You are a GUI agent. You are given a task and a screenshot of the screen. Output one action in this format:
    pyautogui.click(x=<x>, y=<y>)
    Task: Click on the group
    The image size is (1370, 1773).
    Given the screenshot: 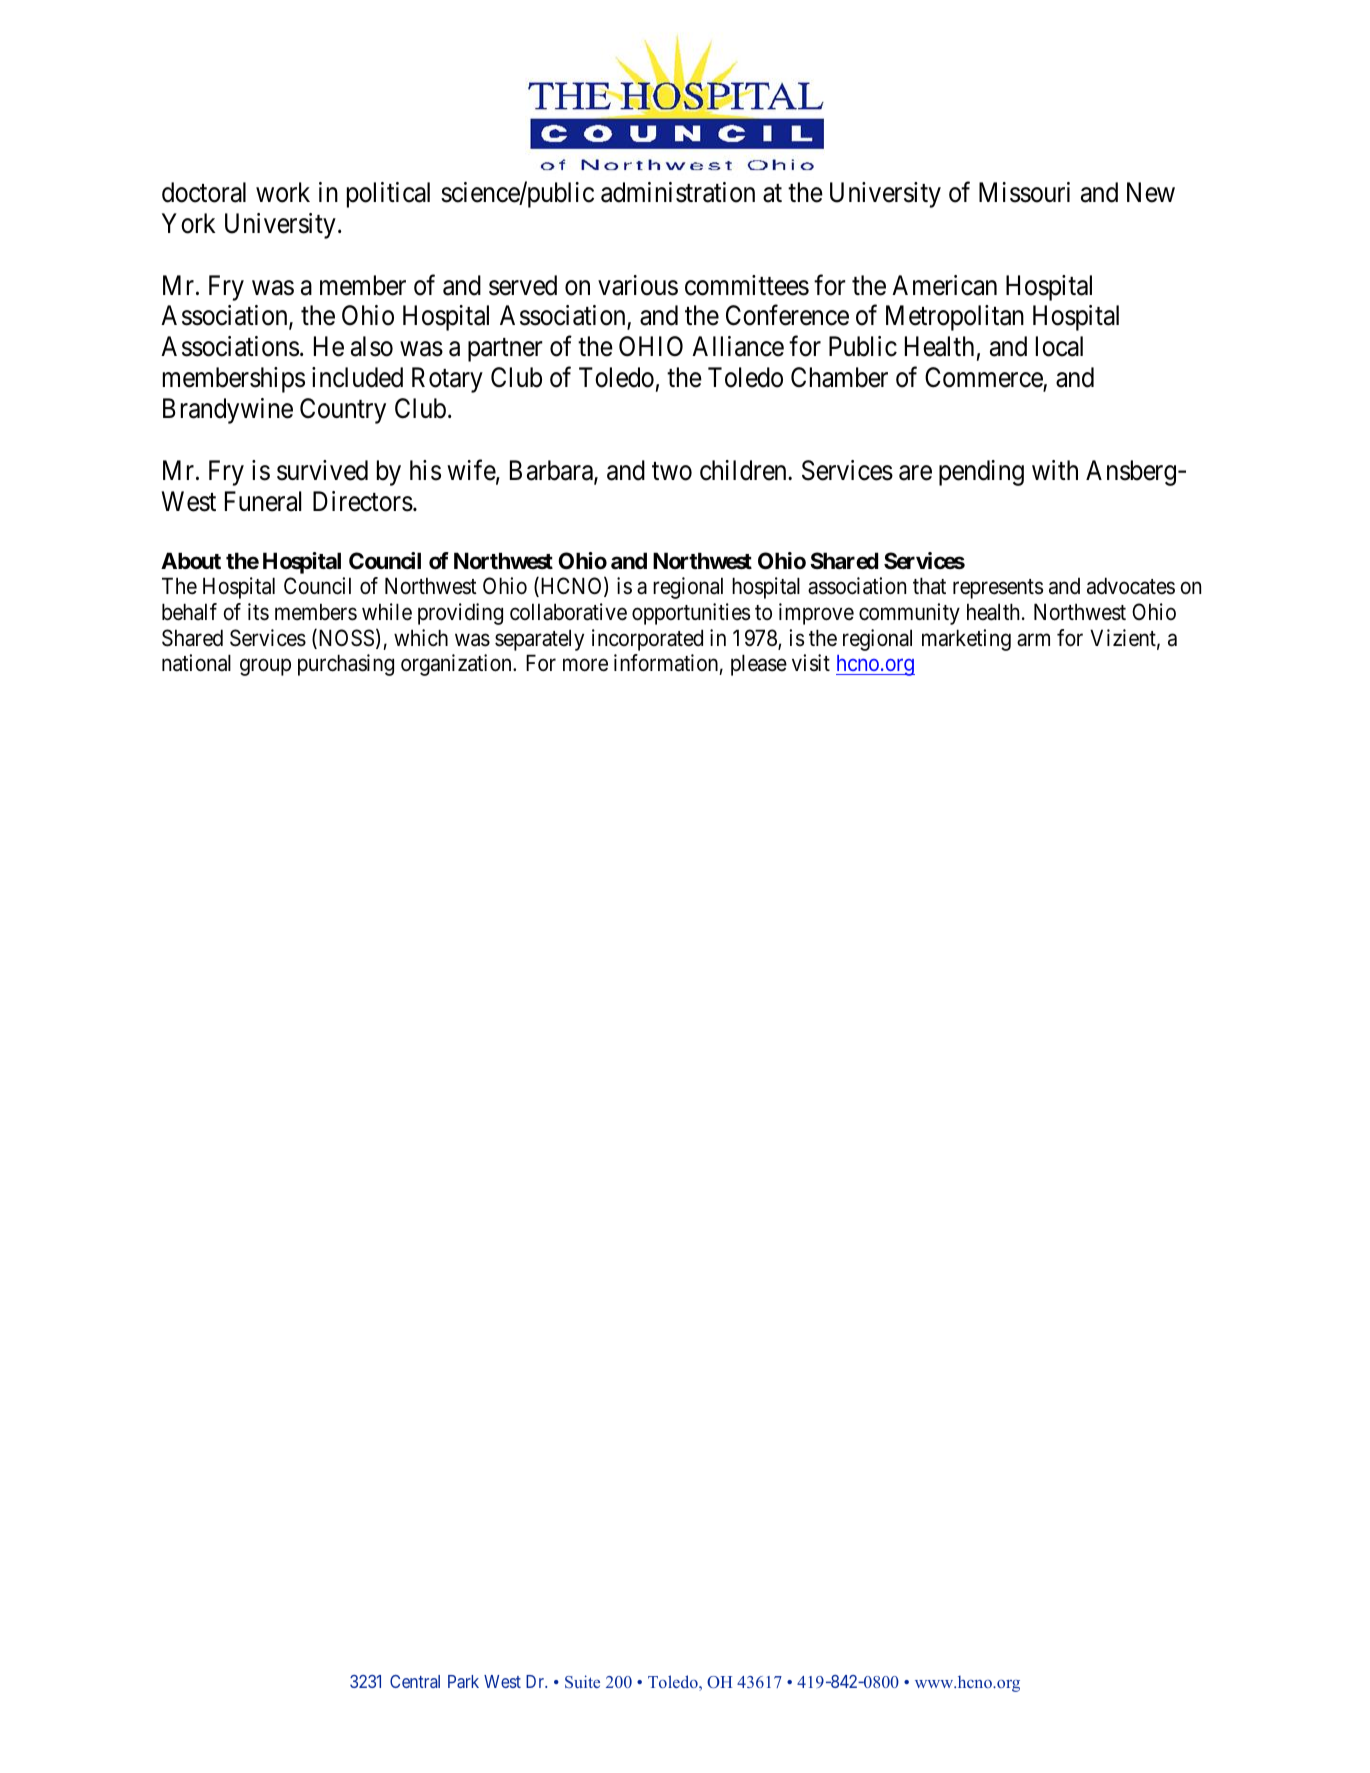 What is the action you would take?
    pyautogui.click(x=265, y=667)
